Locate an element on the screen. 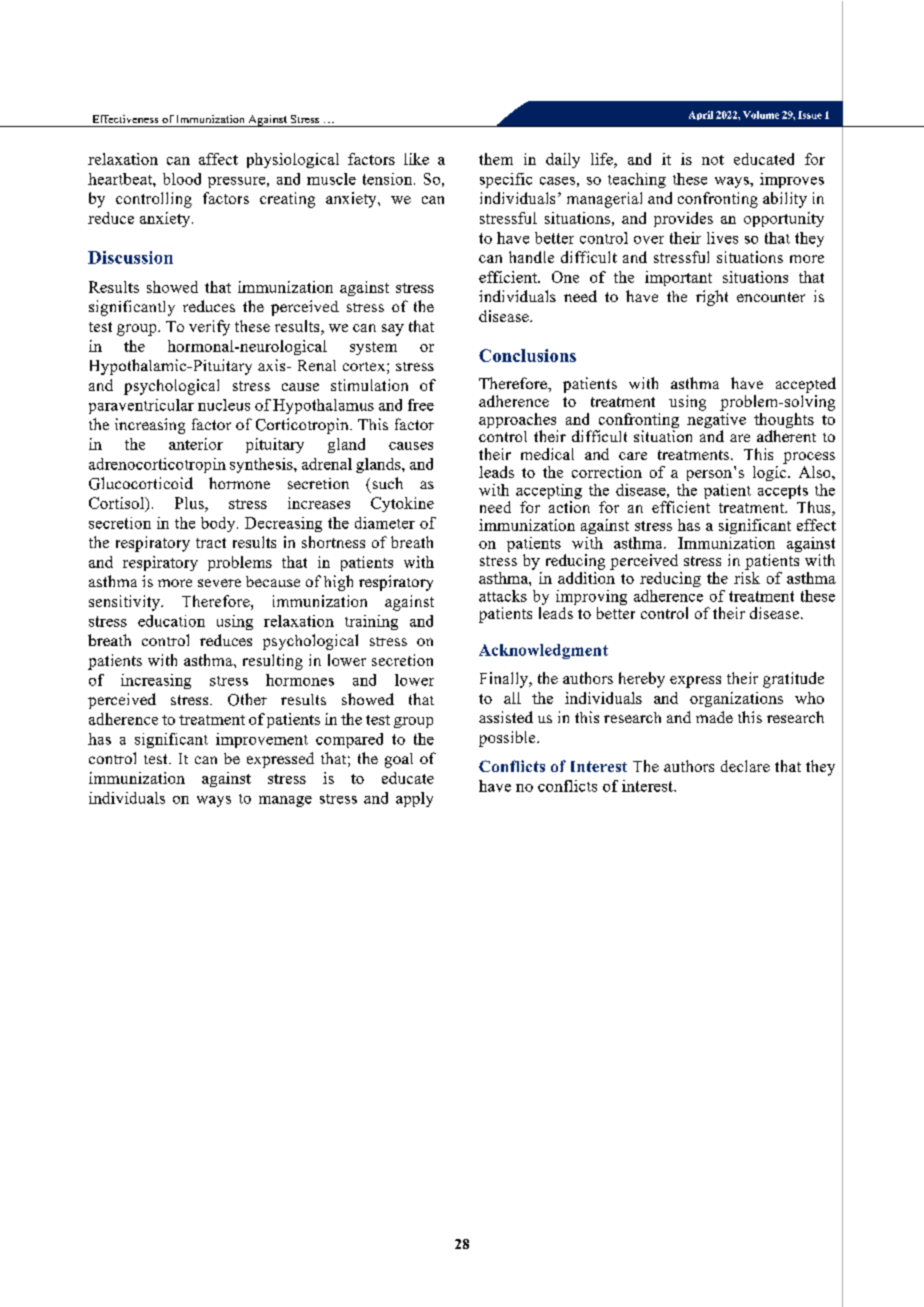 The height and width of the screenshot is (1307, 924). adherent is located at coordinates (786, 436).
